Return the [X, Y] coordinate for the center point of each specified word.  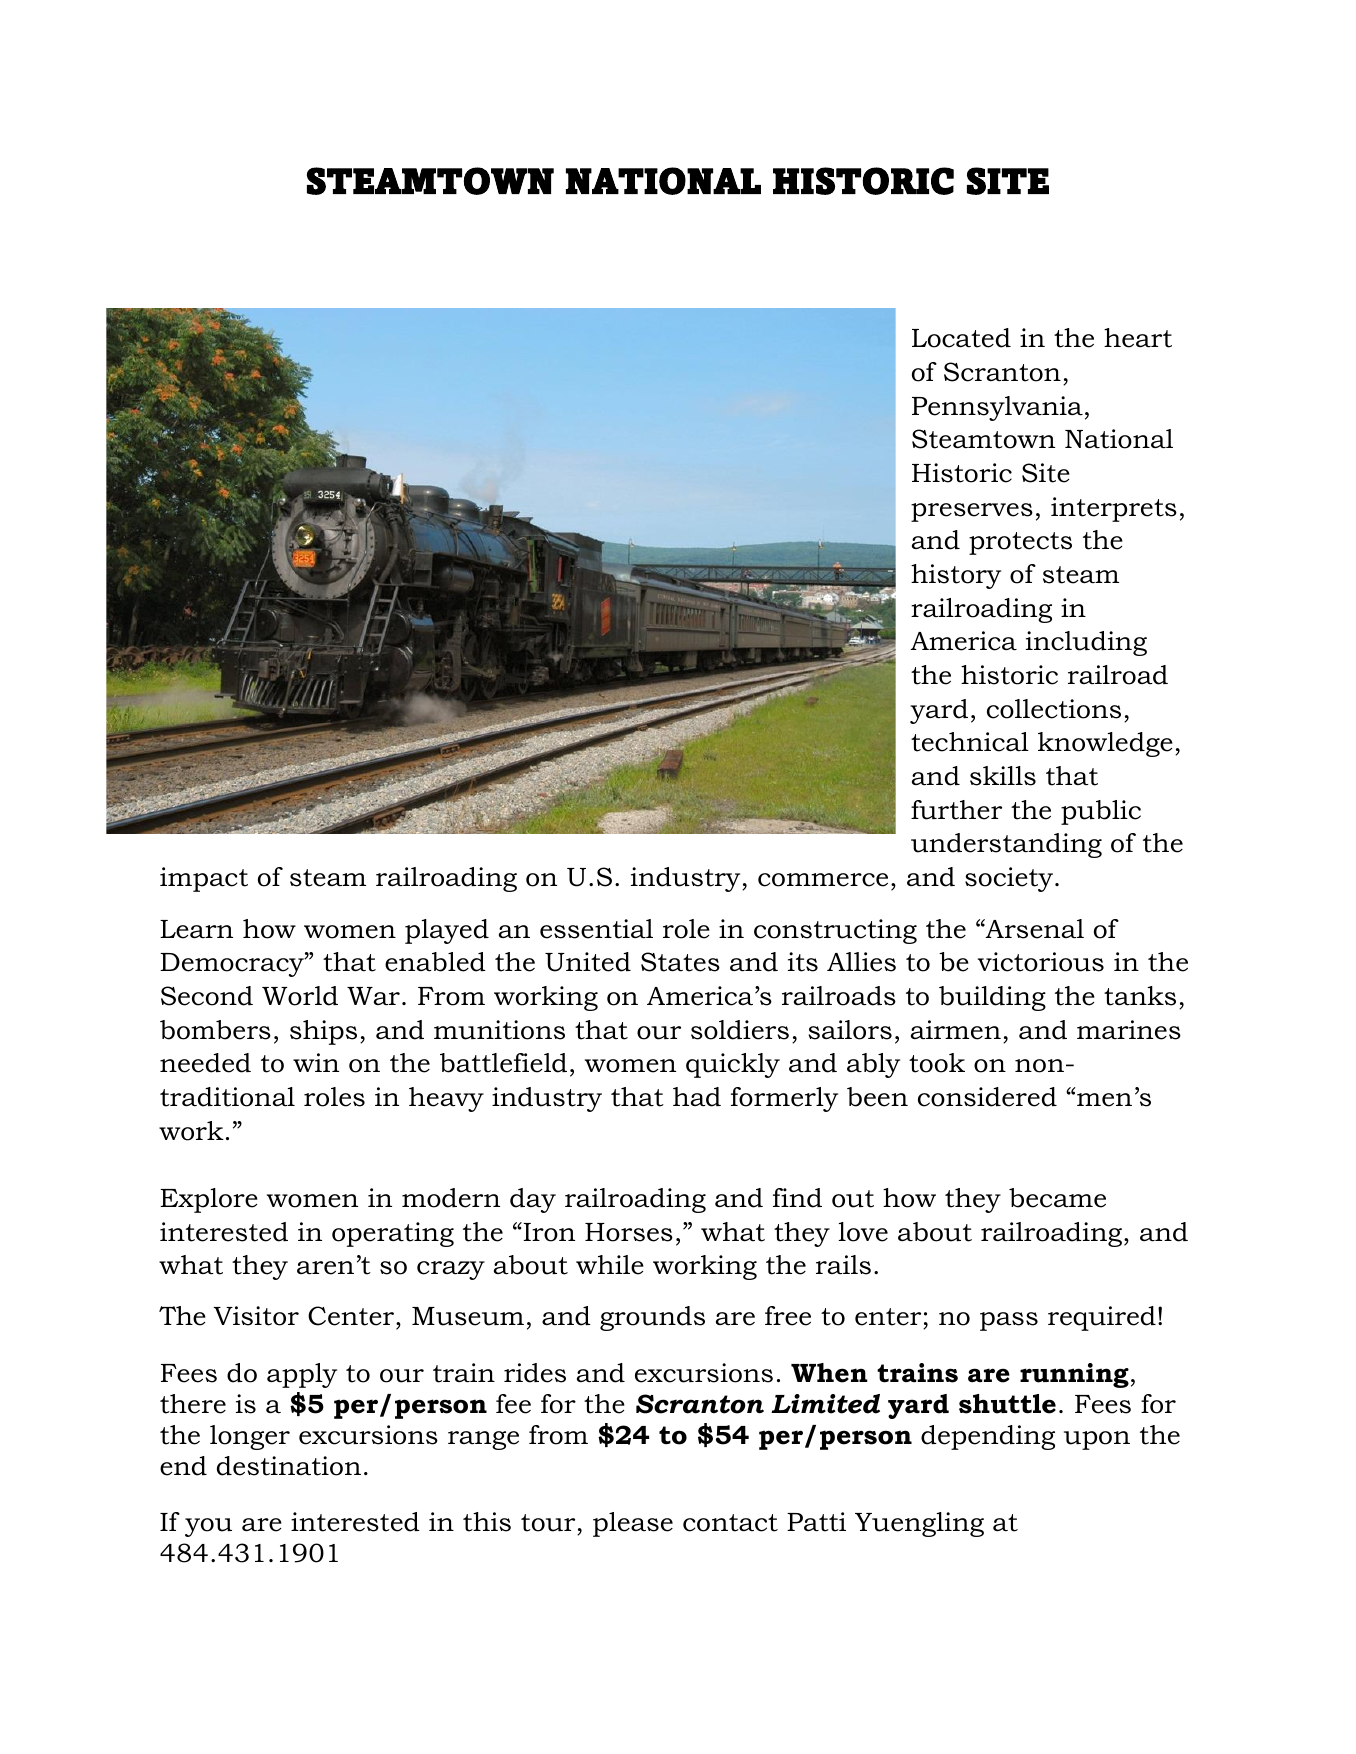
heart [1138, 338]
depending [988, 1437]
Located [961, 338]
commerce [823, 880]
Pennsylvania [997, 408]
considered [987, 1097]
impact [204, 879]
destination [289, 1466]
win [316, 1062]
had [697, 1097]
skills [1003, 776]
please [633, 1524]
